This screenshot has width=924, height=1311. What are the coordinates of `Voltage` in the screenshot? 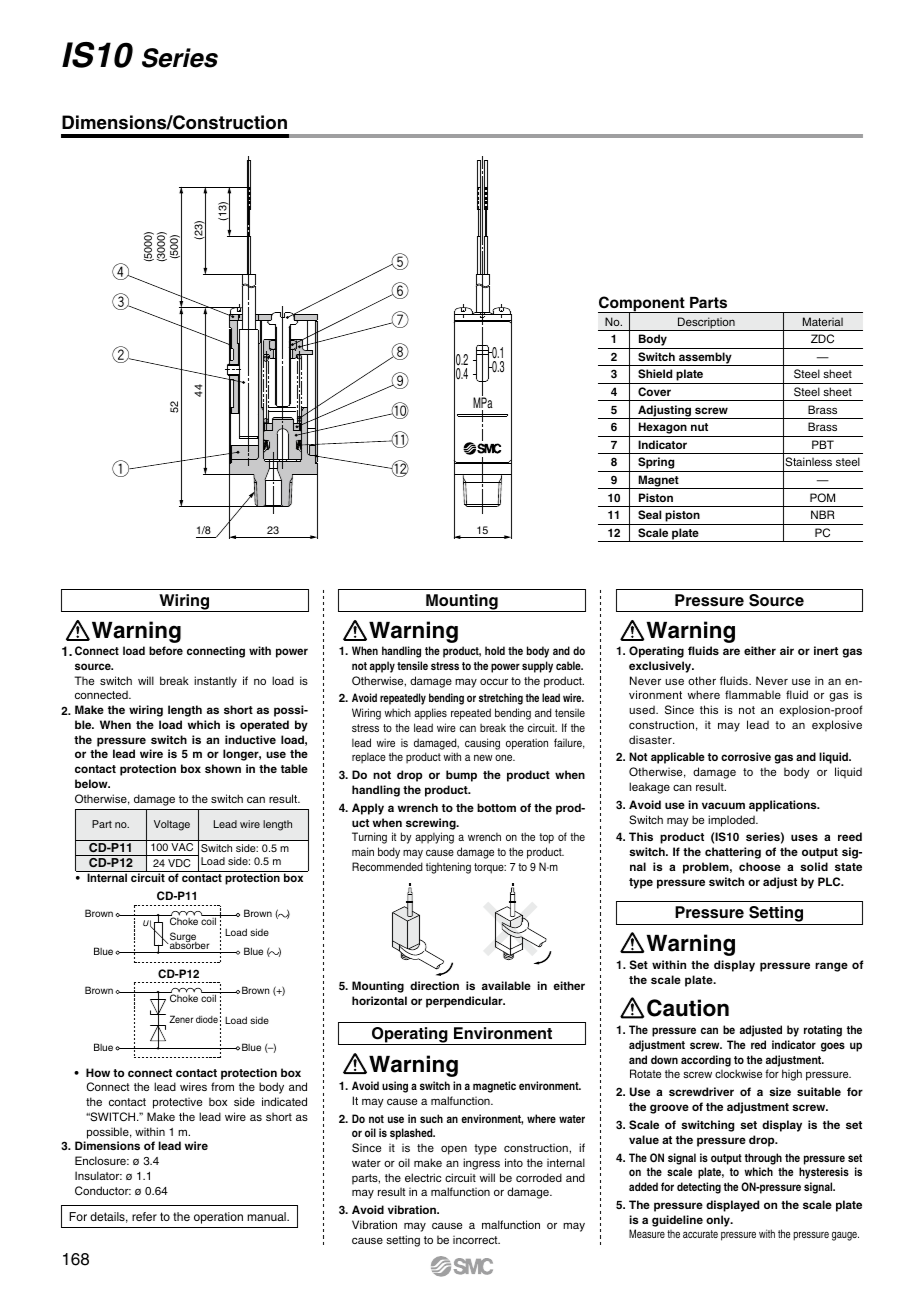 It's located at (172, 825).
